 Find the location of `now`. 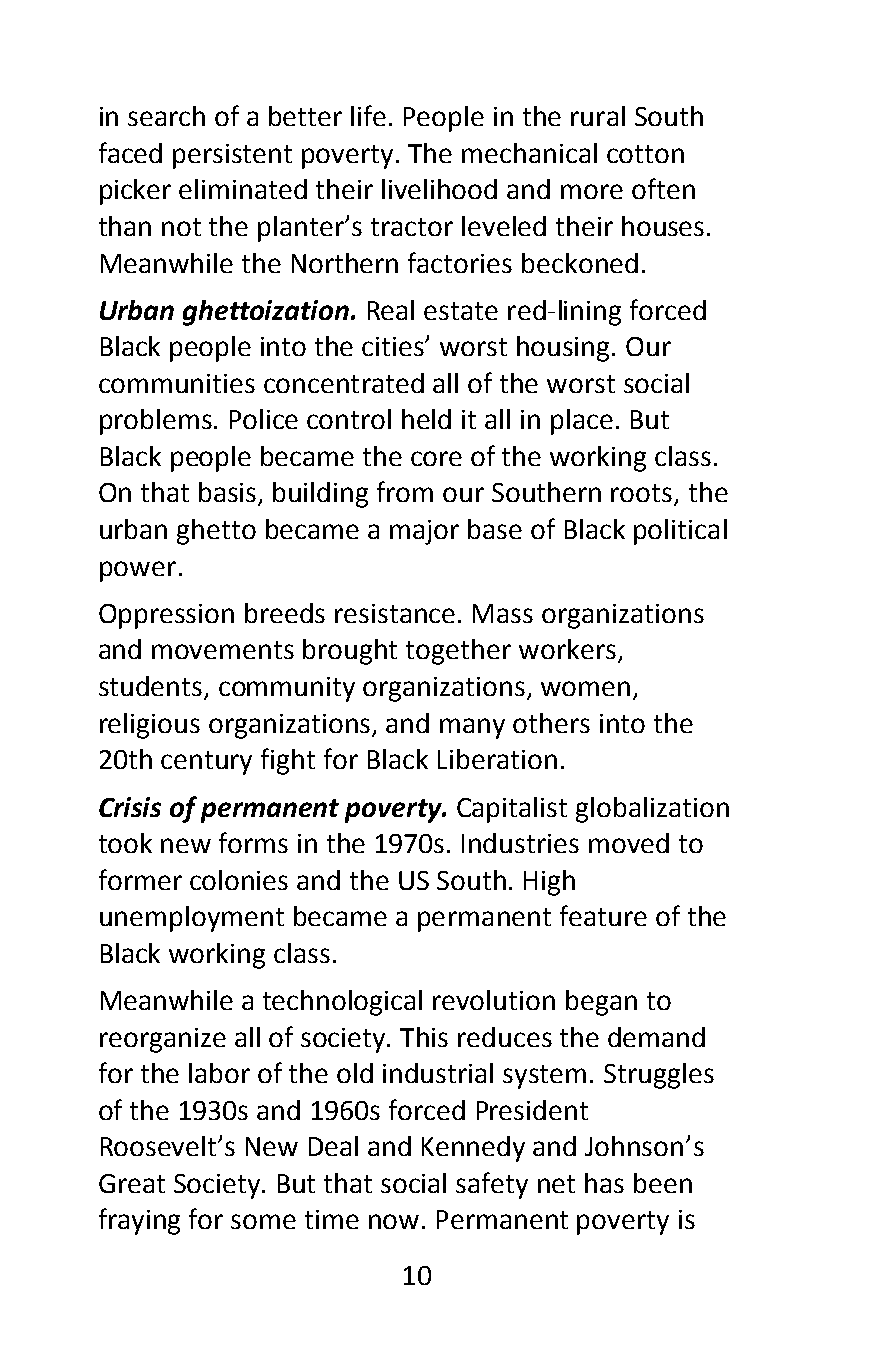

now is located at coordinates (394, 1221).
